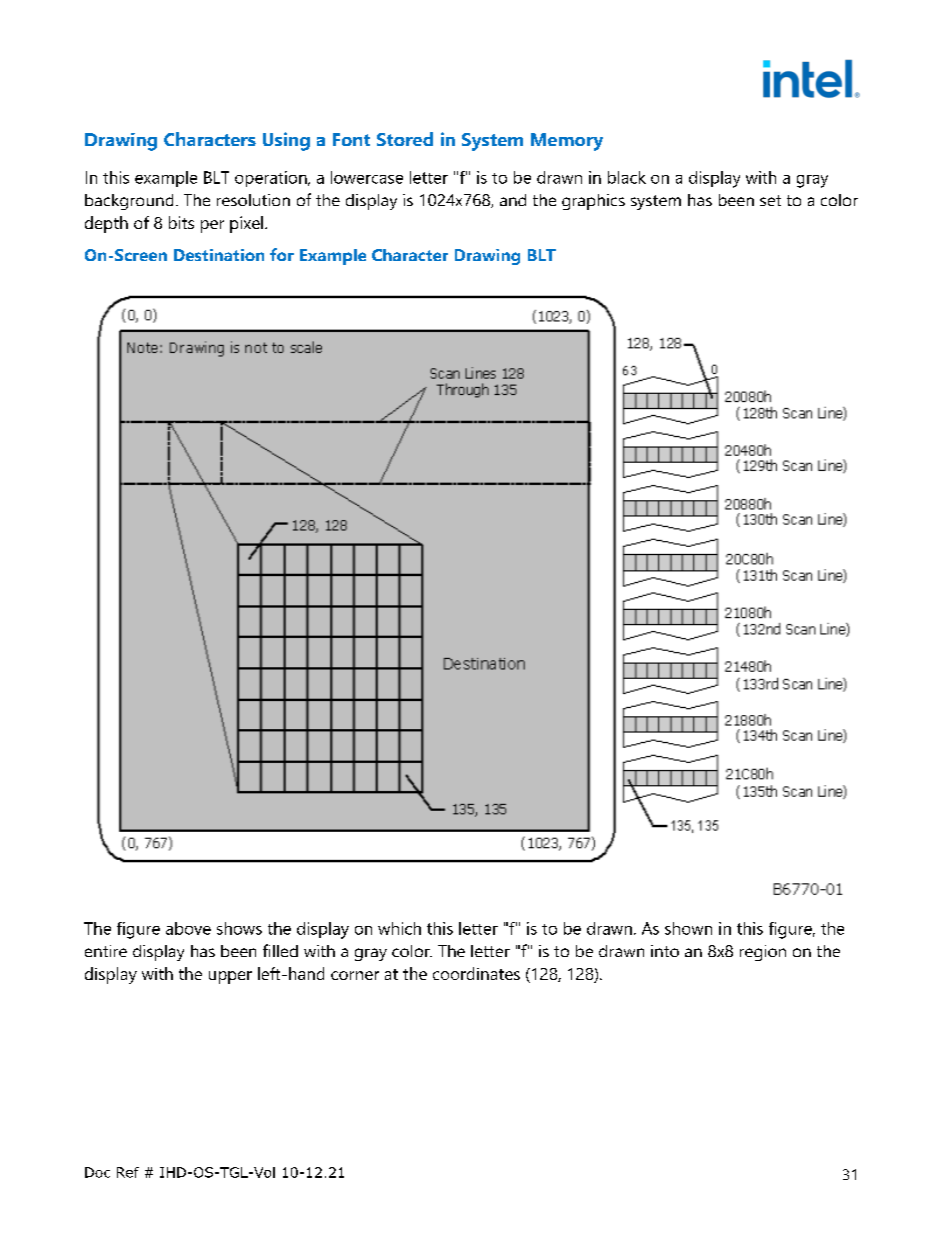  Describe the element at coordinates (282, 254) in the screenshot. I see `for` at that location.
